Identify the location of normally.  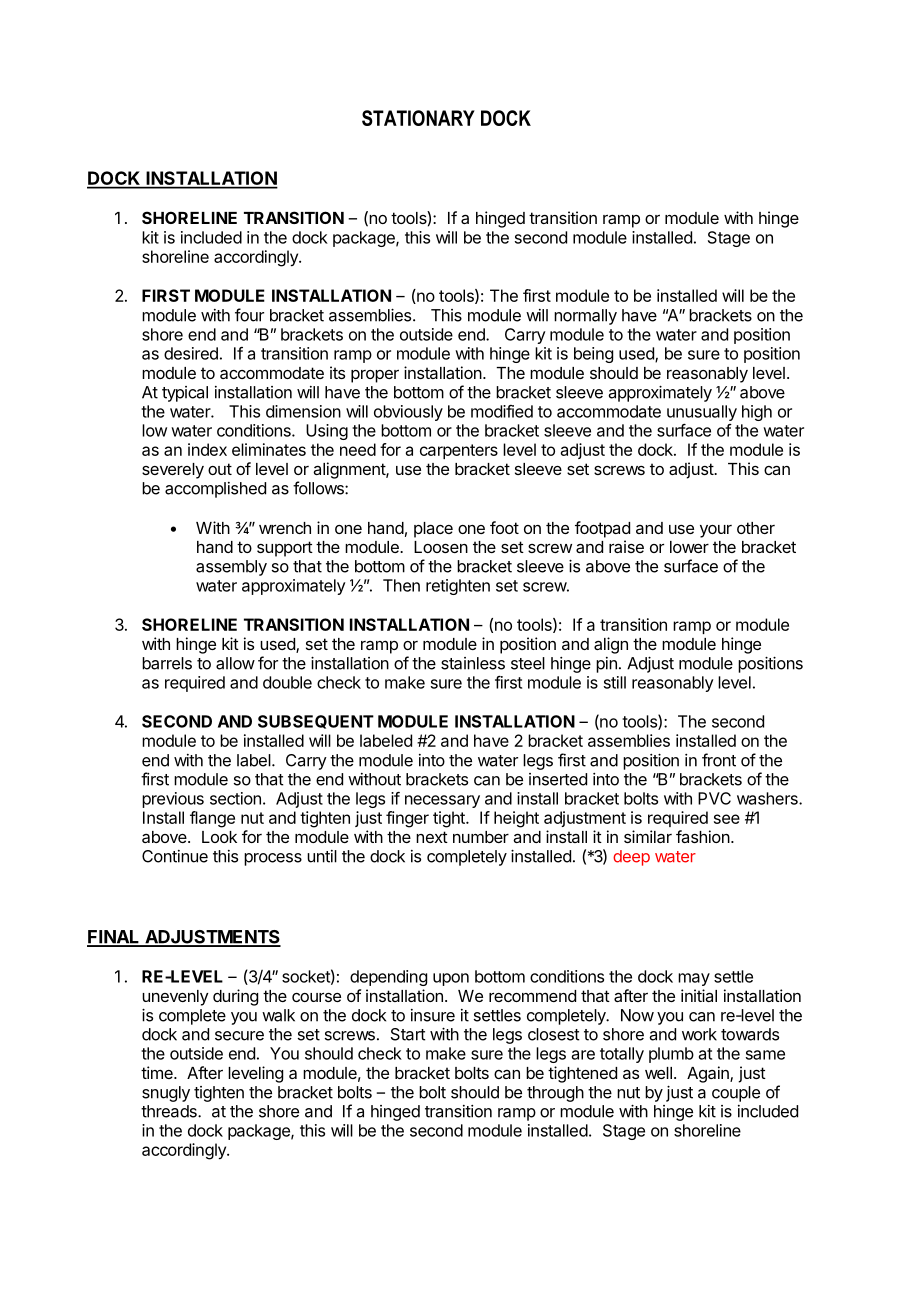
(585, 317).
